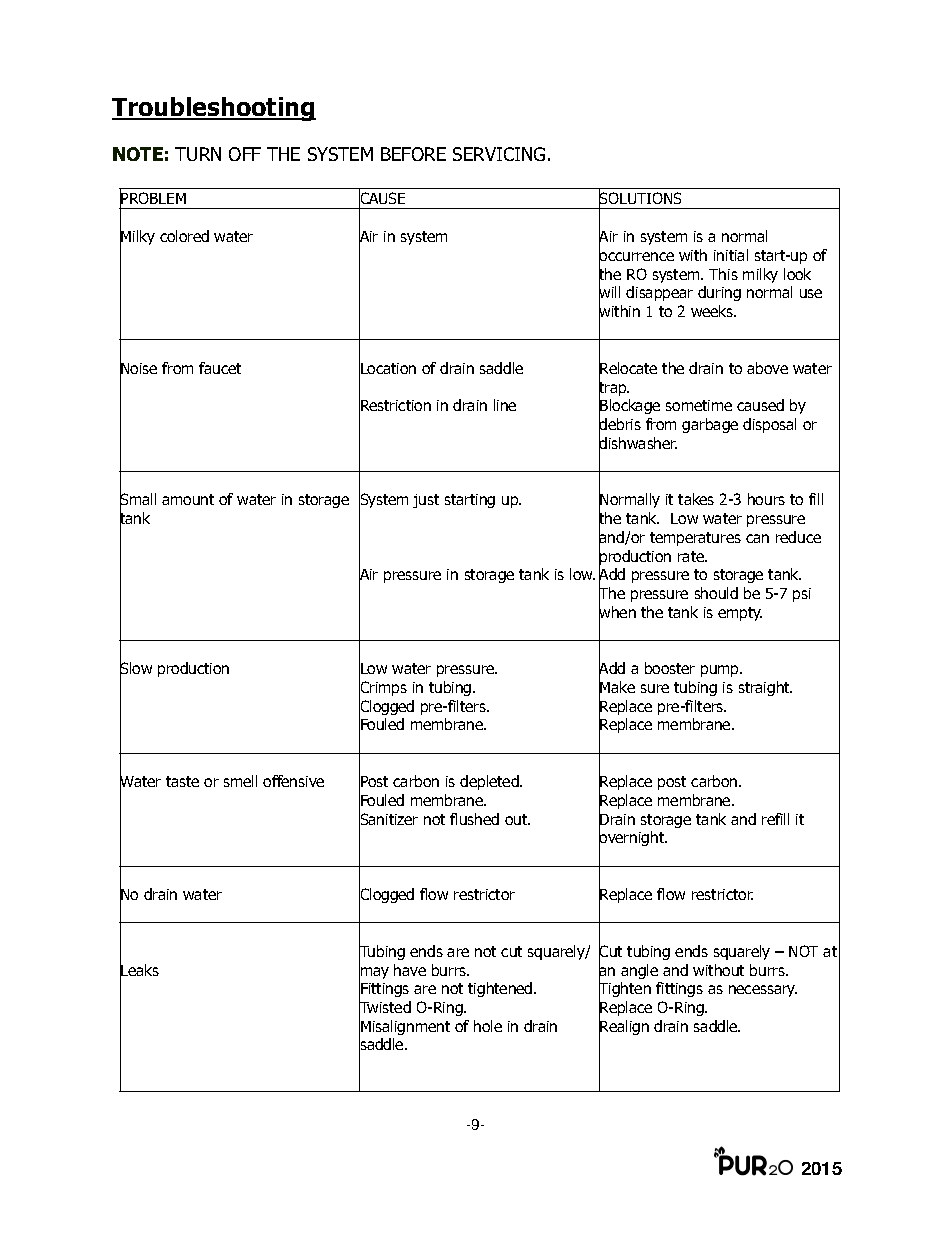  What do you see at coordinates (731, 255) in the document?
I see `initial` at bounding box center [731, 255].
